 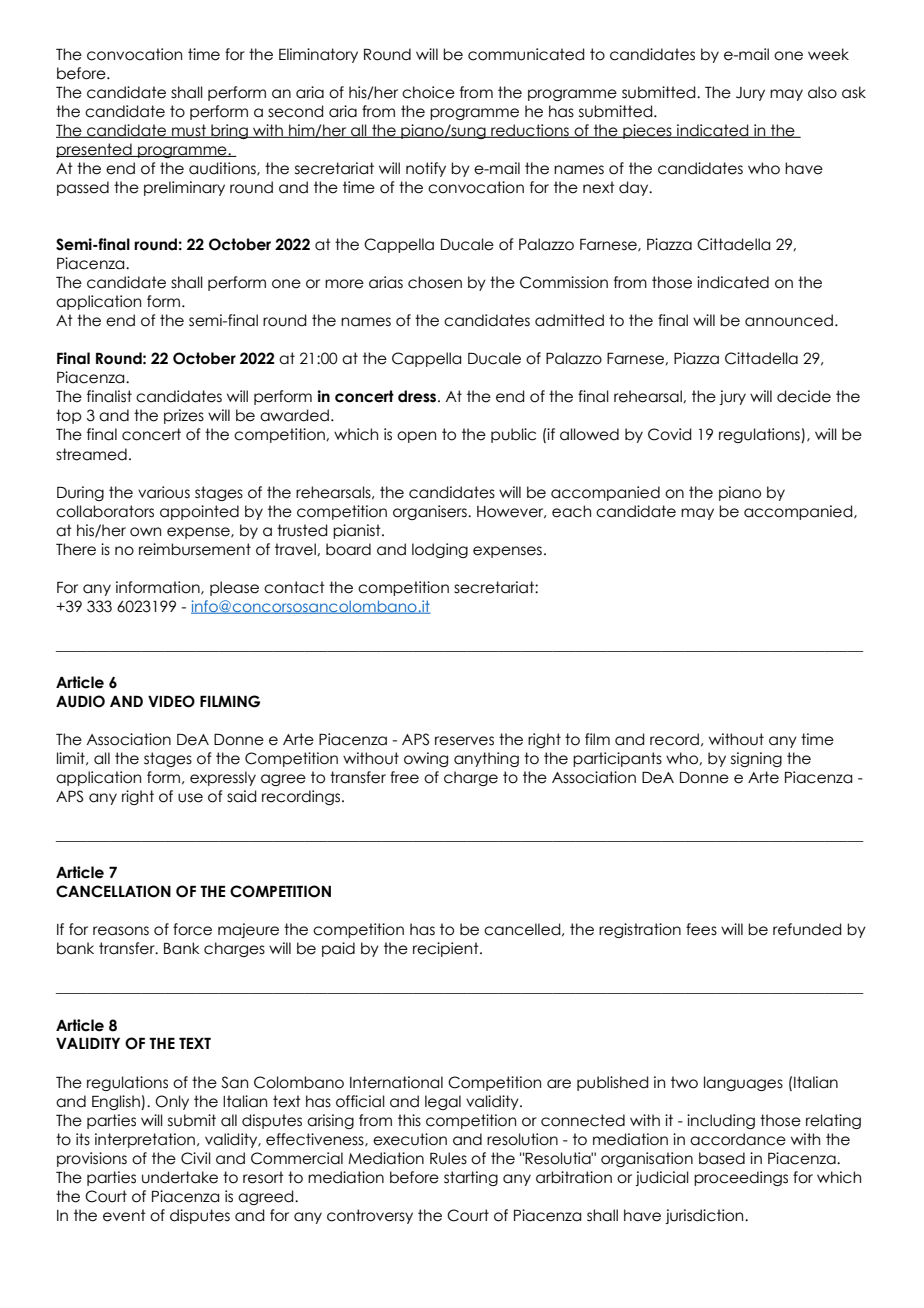 I want to click on decide, so click(x=804, y=396).
